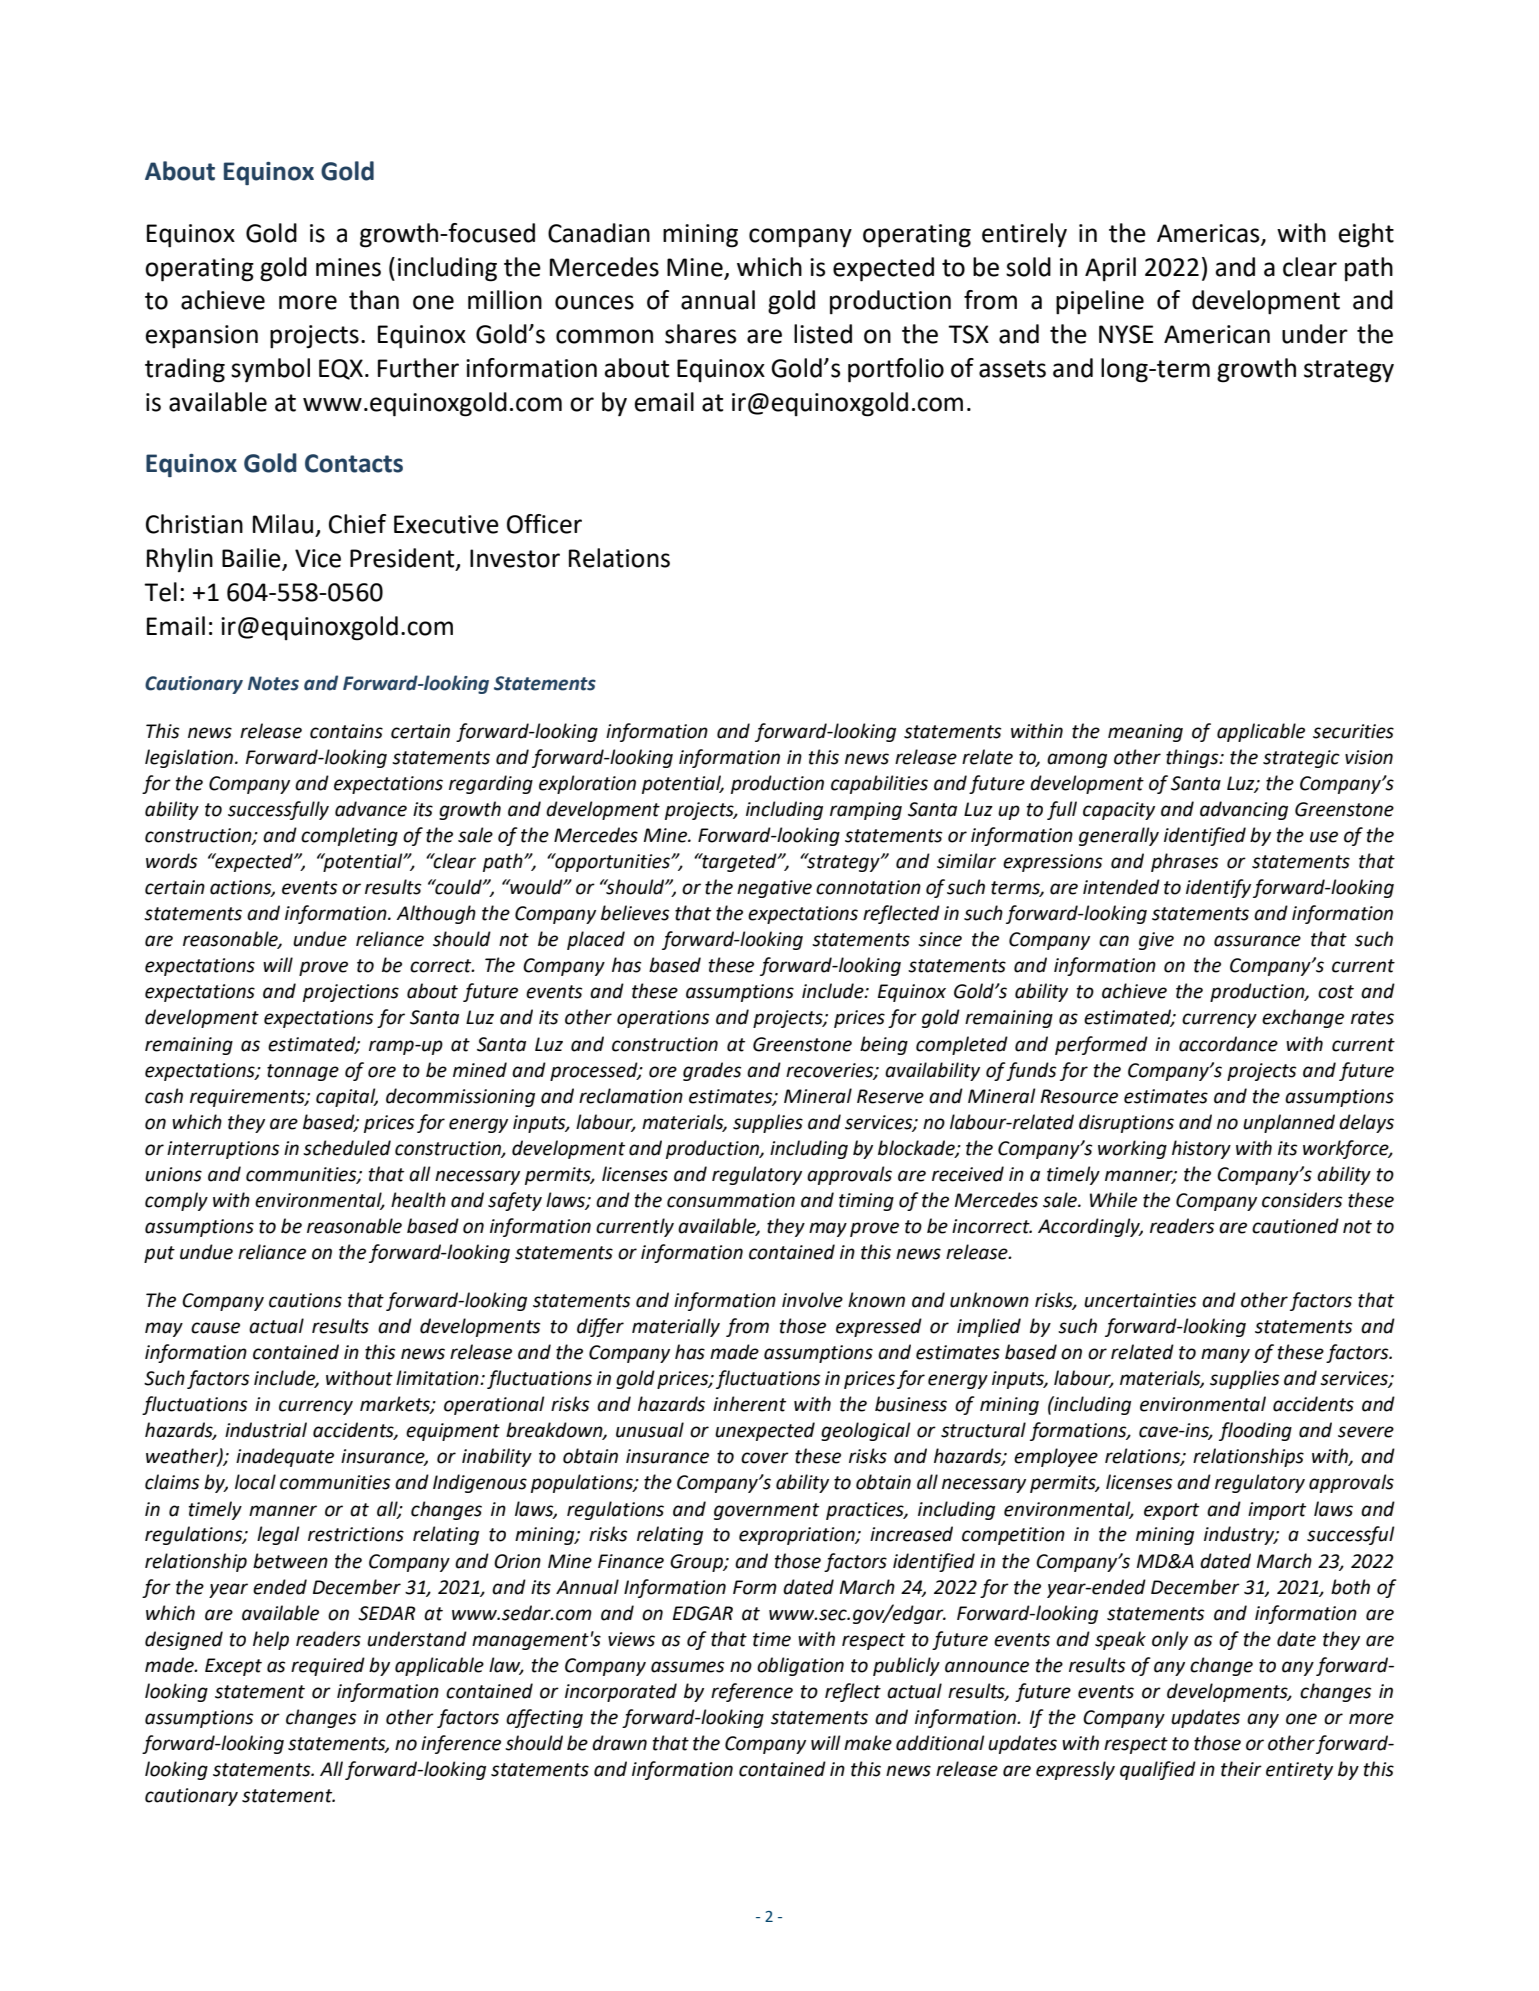 Image resolution: width=1539 pixels, height=1991 pixels. What do you see at coordinates (351, 993) in the screenshot?
I see `projections` at bounding box center [351, 993].
